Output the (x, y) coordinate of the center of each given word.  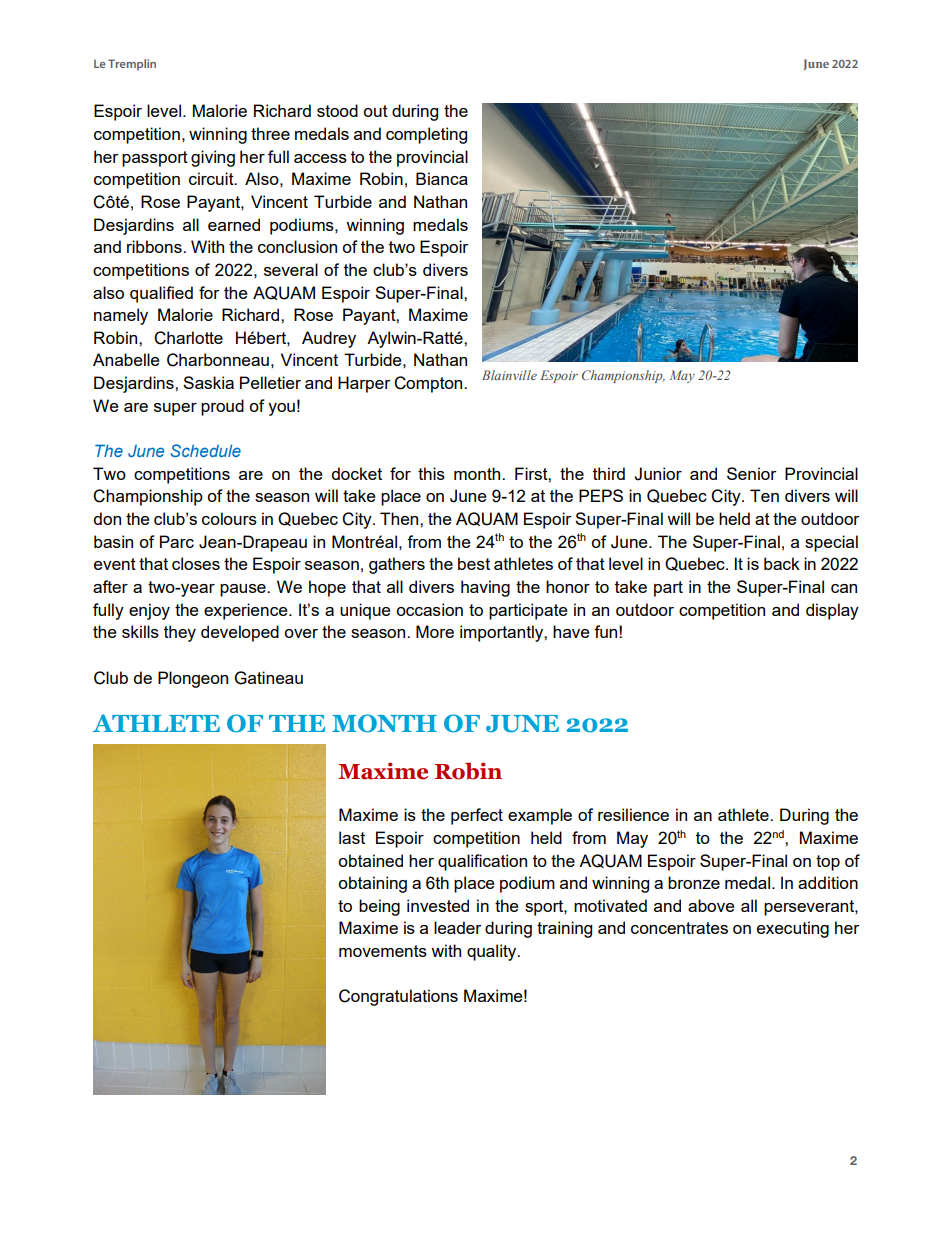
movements (383, 951)
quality (493, 952)
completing (426, 135)
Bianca (442, 178)
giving (213, 158)
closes (196, 563)
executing (793, 929)
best (474, 563)
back (782, 563)
